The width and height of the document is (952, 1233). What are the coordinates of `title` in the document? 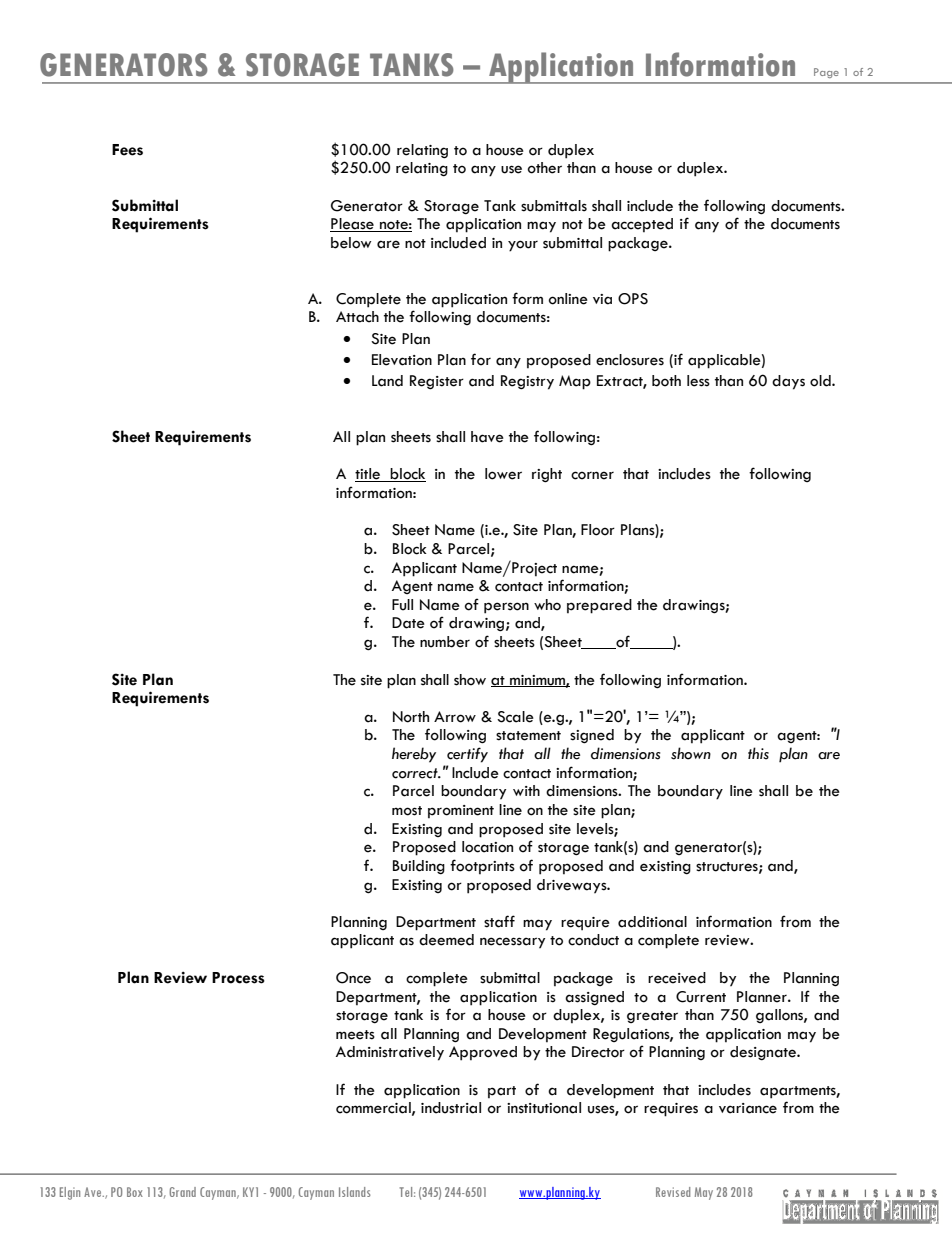 It's located at (369, 475).
